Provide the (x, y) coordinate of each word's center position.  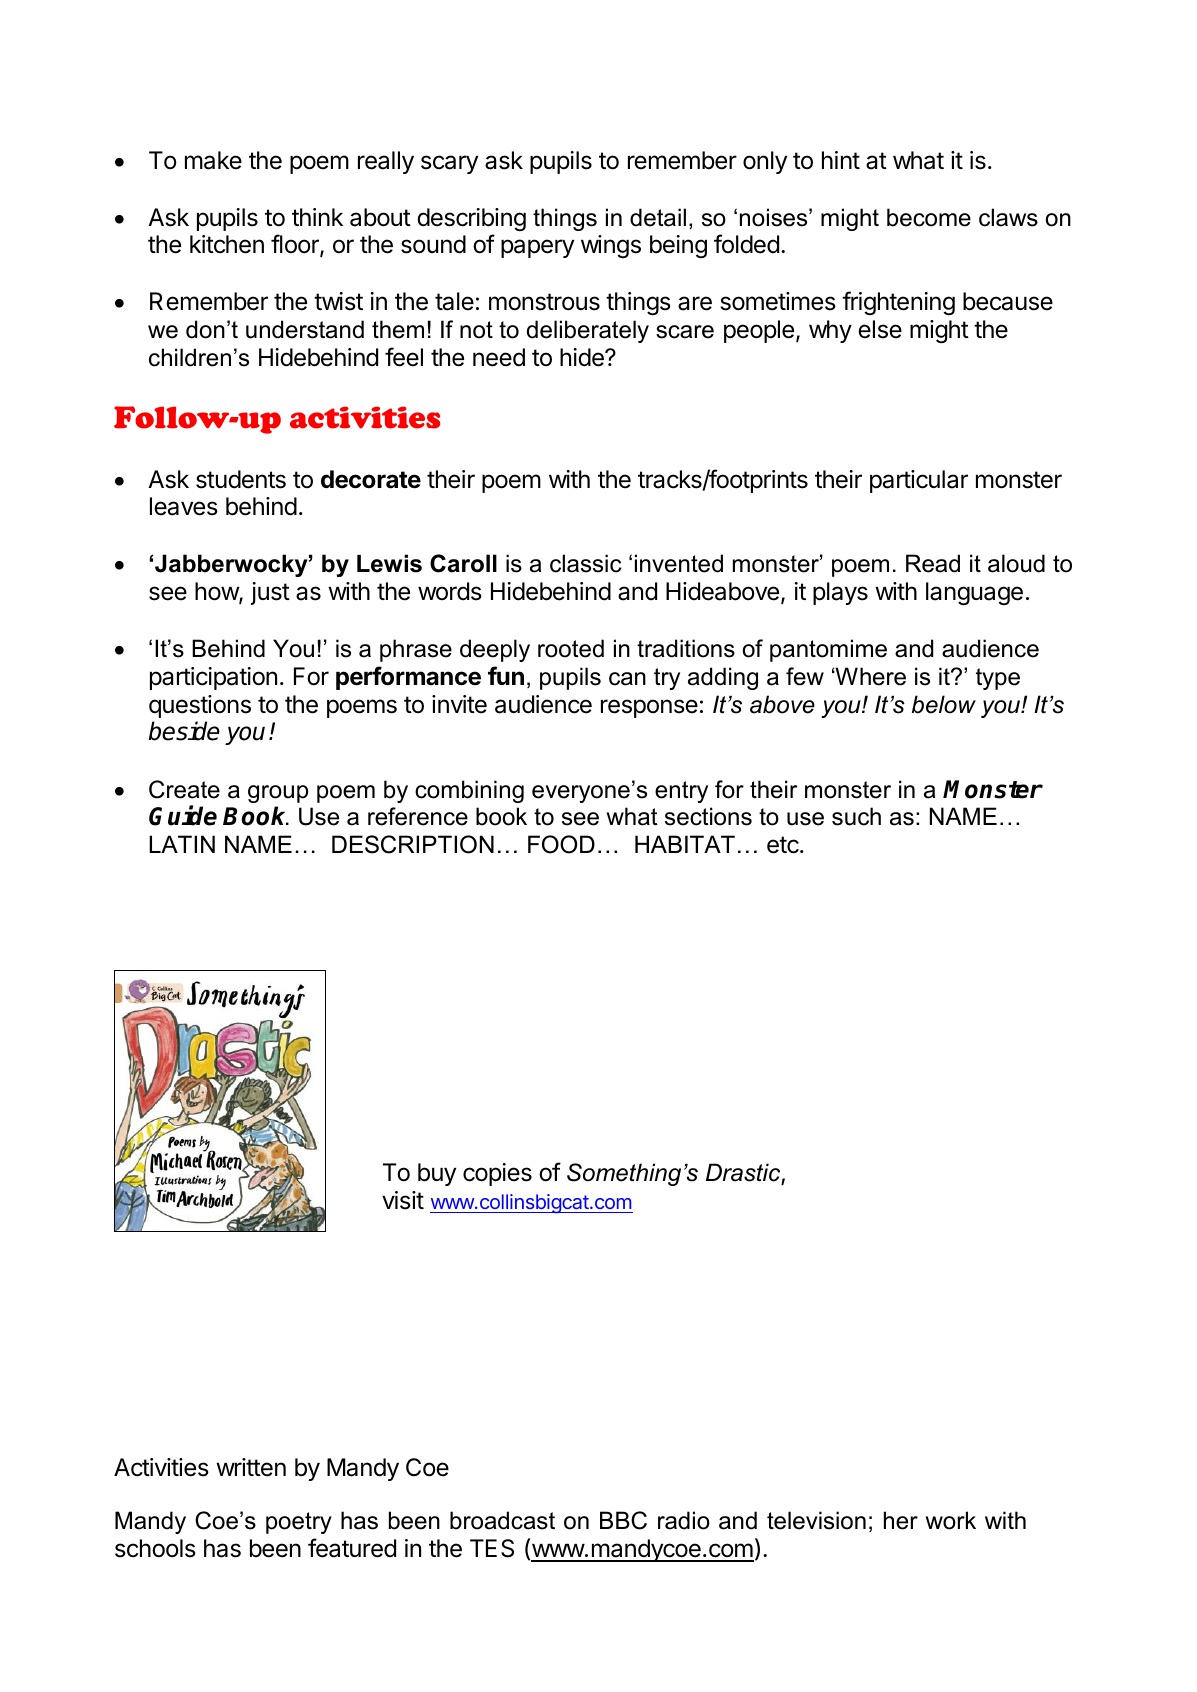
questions (200, 706)
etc (784, 845)
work (951, 1520)
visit (403, 1200)
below (944, 704)
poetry (299, 1523)
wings (611, 246)
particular (919, 481)
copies (497, 1174)
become (929, 217)
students (241, 479)
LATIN (182, 844)
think (317, 217)
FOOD (561, 844)
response (649, 708)
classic (585, 563)
